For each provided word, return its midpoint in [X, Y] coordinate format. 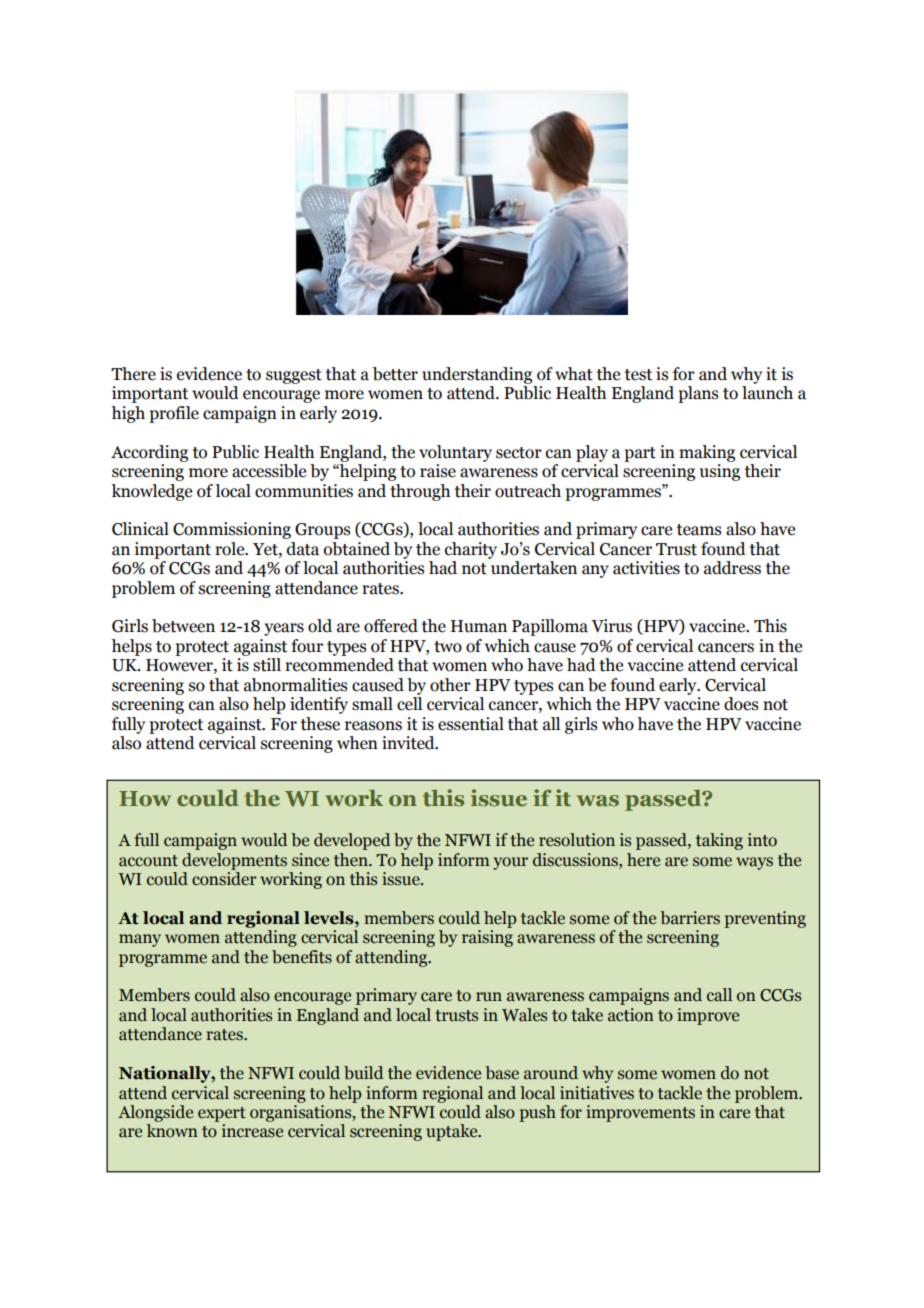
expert [222, 1114]
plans [698, 394]
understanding [477, 375]
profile [174, 414]
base [502, 1073]
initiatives [597, 1093]
